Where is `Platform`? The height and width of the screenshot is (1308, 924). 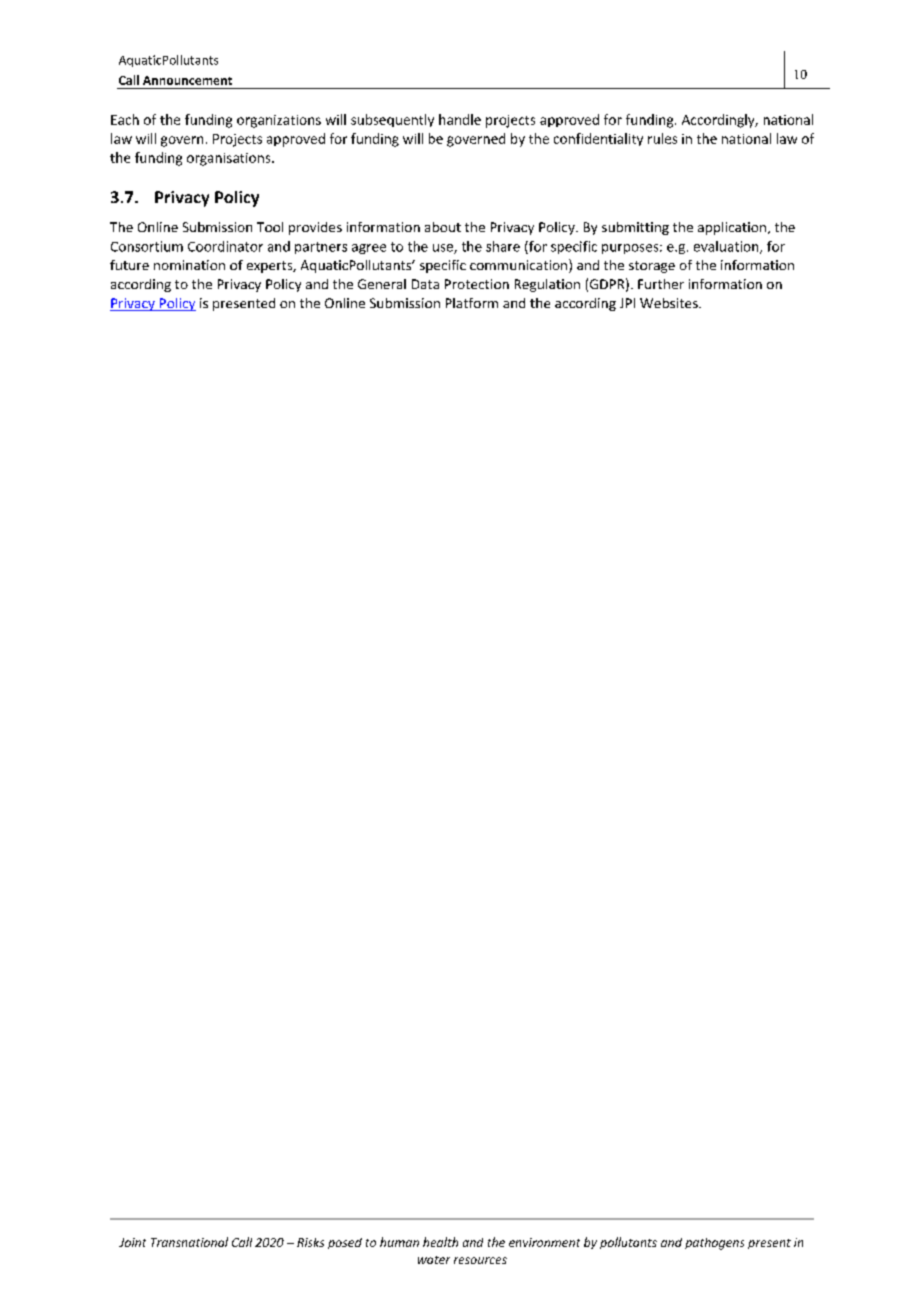 Platform is located at coordinates (472, 303).
